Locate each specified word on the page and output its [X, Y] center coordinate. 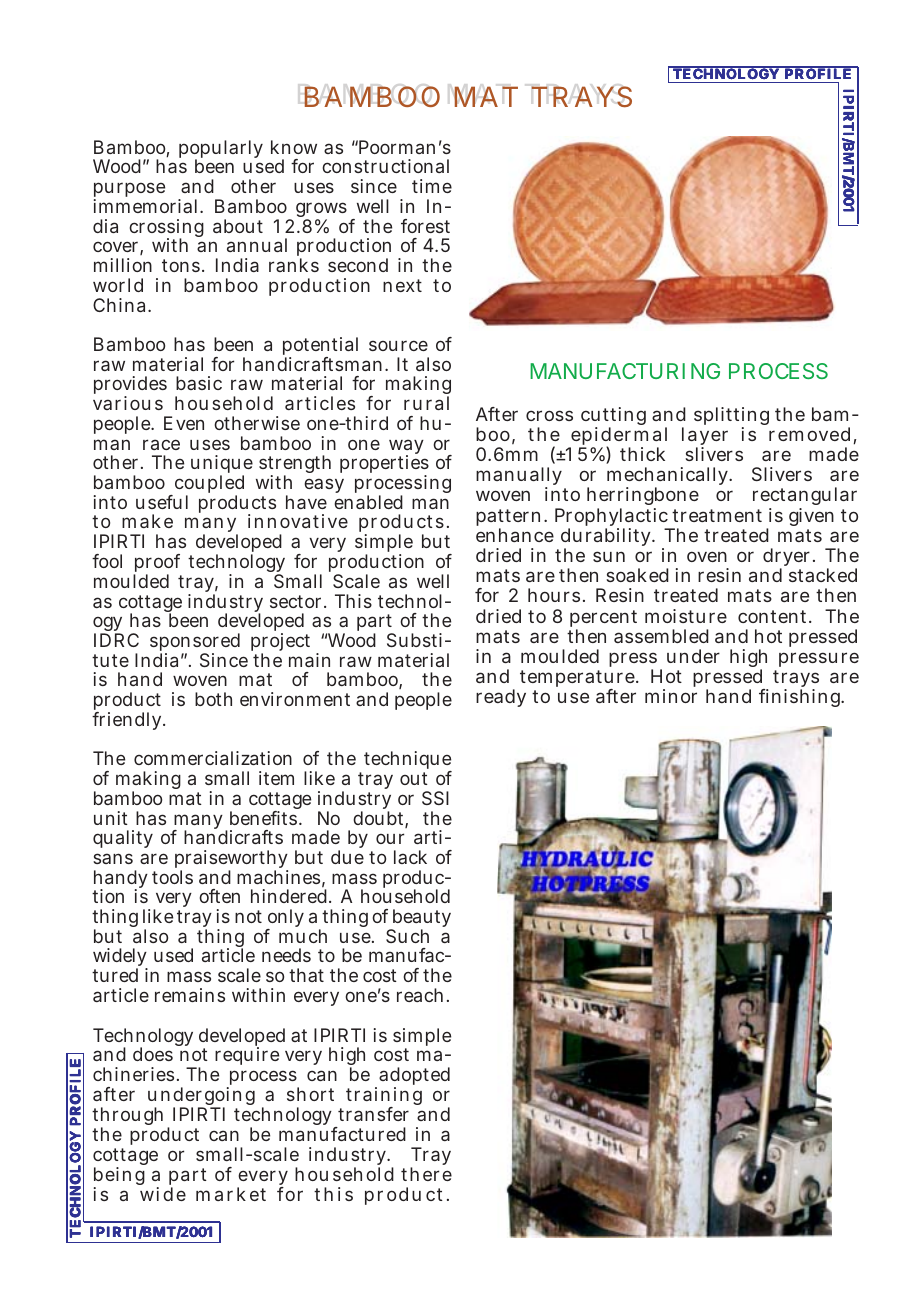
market [231, 1194]
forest [425, 226]
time [432, 186]
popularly [221, 150]
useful [162, 502]
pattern [510, 519]
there [426, 1174]
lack [410, 857]
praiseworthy [231, 861]
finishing [801, 698]
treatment [717, 515]
